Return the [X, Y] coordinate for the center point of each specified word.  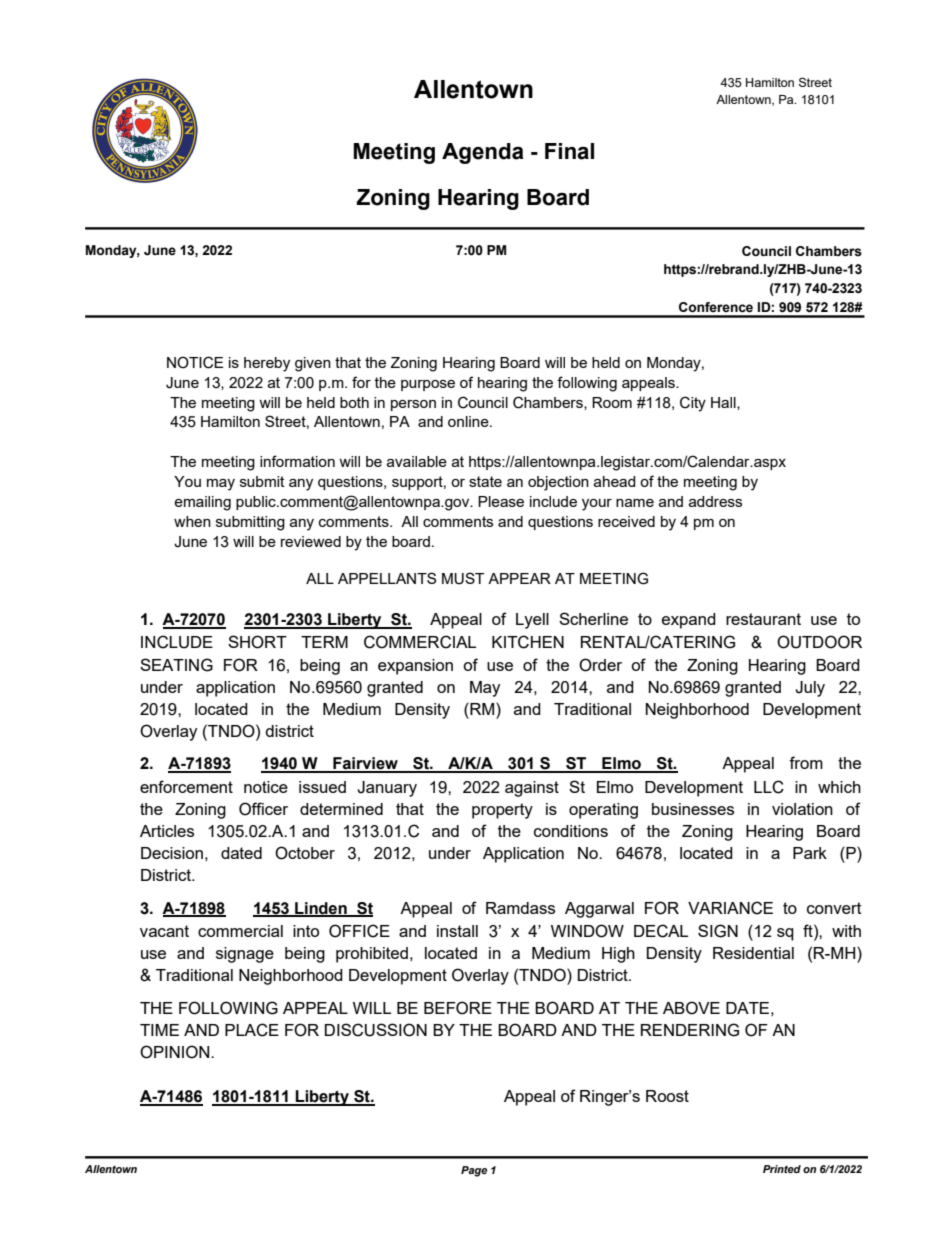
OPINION [176, 1052]
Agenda [483, 153]
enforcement [186, 786]
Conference [716, 307]
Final [569, 151]
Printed [782, 1169]
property [502, 811]
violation [802, 809]
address [715, 501]
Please [501, 501]
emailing [202, 503]
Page [474, 1171]
